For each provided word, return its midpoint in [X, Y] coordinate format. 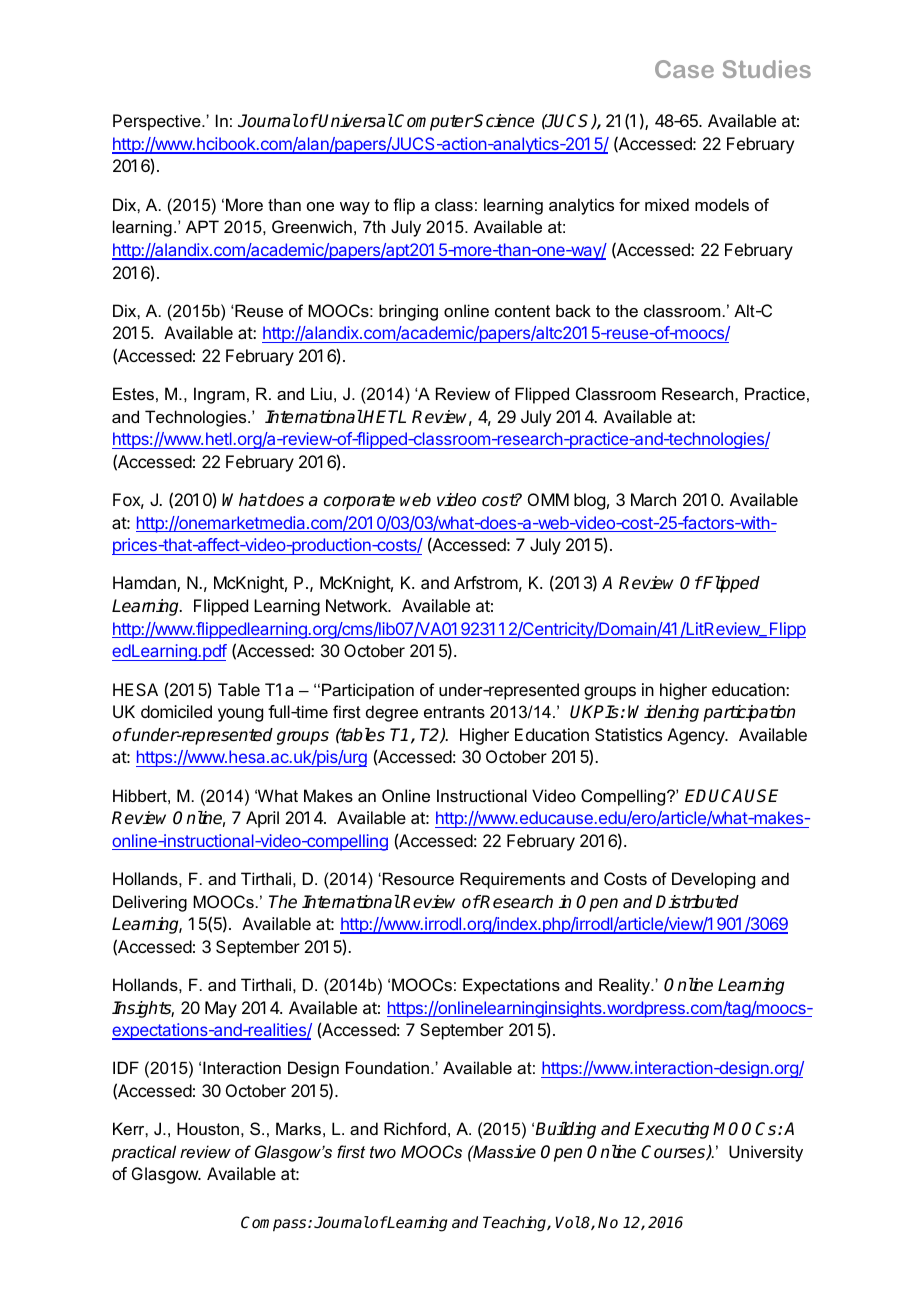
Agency [697, 736]
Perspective [158, 122]
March [653, 499]
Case [684, 69]
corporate [359, 502]
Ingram [219, 395]
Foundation [387, 1067]
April [262, 819]
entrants [454, 712]
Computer [433, 122]
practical [143, 1153]
